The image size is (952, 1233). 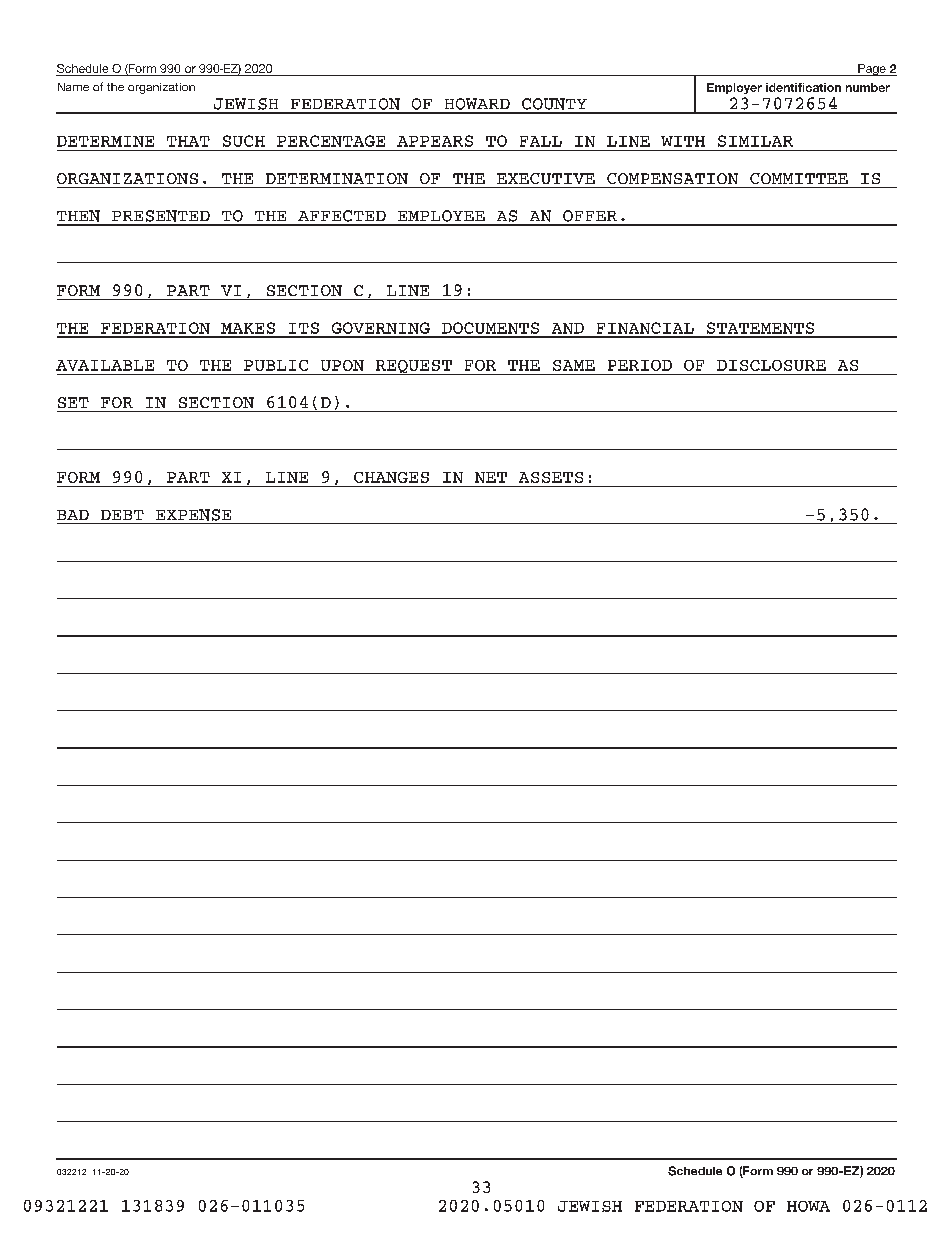 I want to click on EXECUTIVE, so click(x=546, y=178).
